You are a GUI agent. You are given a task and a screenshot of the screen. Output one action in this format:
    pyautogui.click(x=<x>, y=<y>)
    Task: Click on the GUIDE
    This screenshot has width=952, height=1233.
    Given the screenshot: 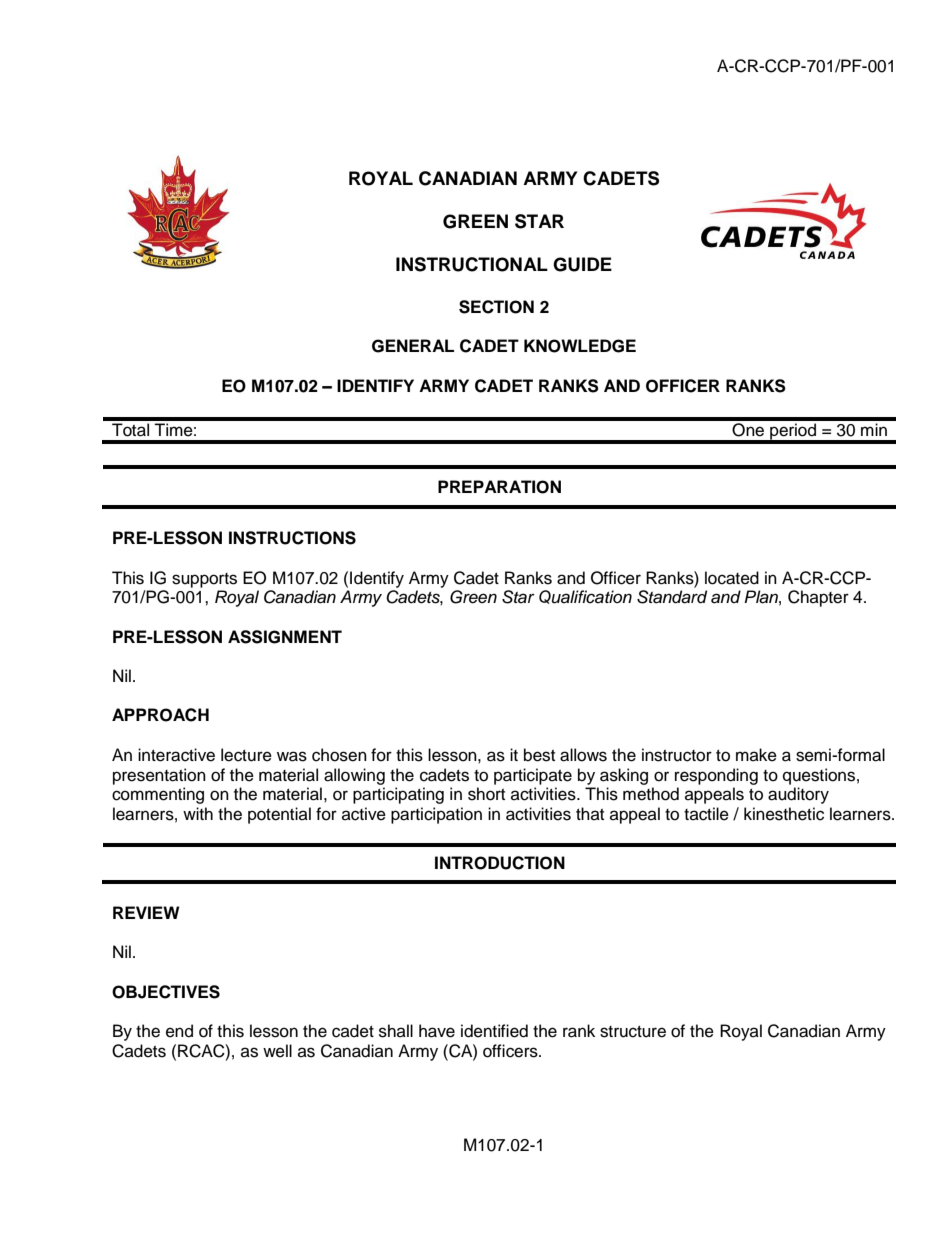 What is the action you would take?
    pyautogui.click(x=582, y=264)
